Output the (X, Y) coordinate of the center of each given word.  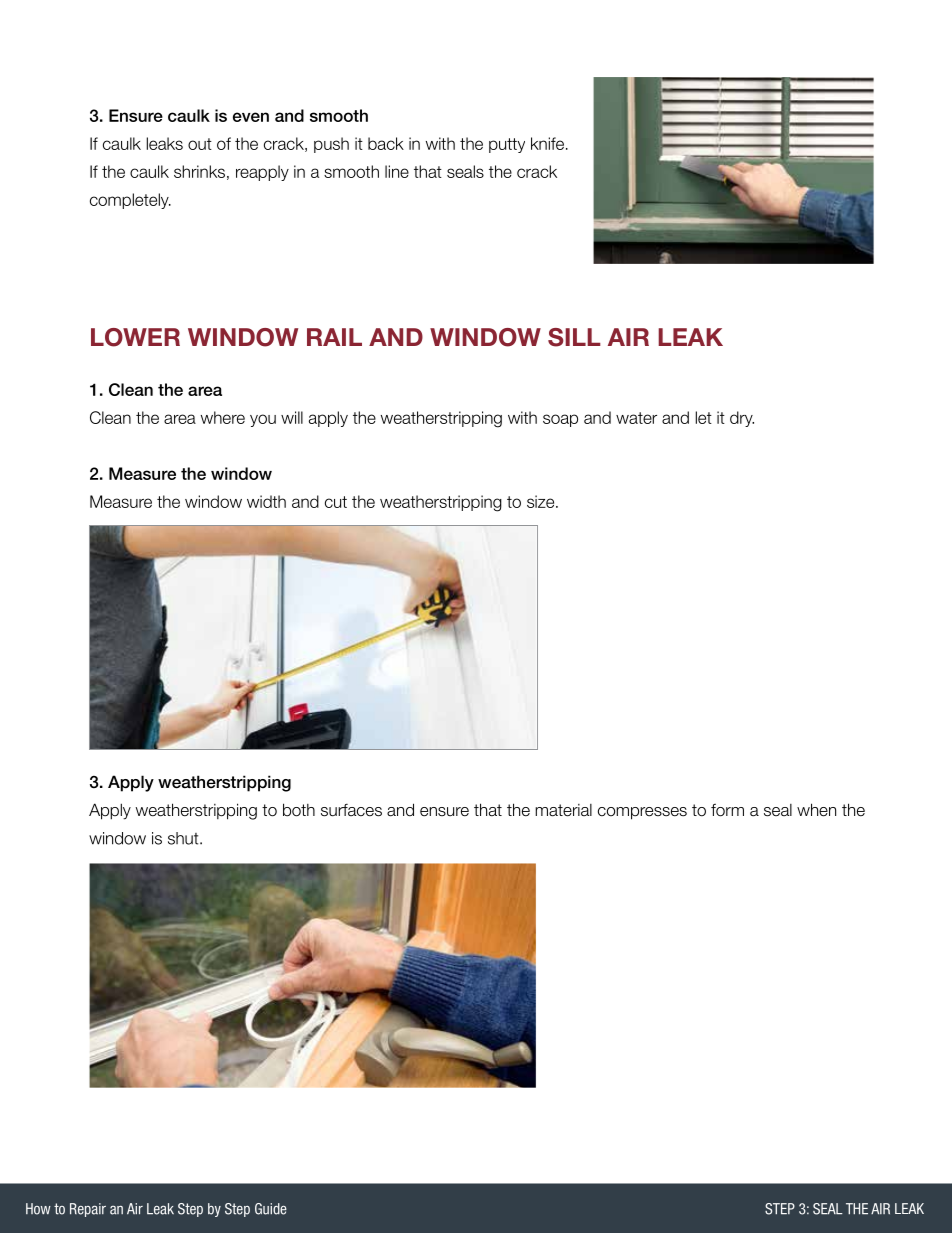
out (200, 144)
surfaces (351, 810)
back (386, 143)
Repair (88, 1210)
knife (547, 143)
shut (184, 838)
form (727, 810)
